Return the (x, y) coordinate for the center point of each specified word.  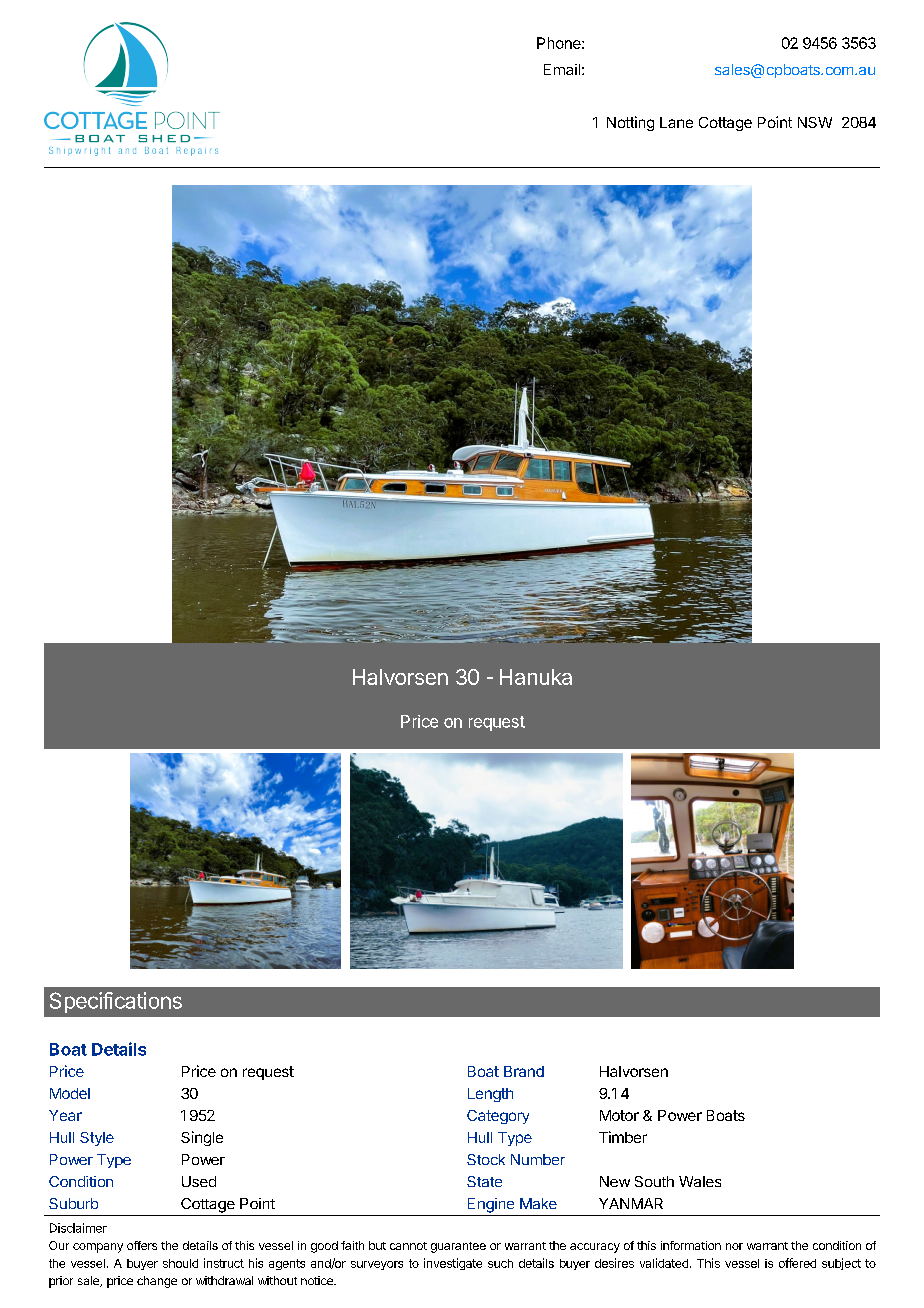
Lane (676, 122)
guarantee (458, 1247)
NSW (815, 122)
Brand (524, 1071)
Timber (623, 1137)
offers (142, 1245)
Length (490, 1095)
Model (70, 1093)
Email (562, 69)
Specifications (116, 1002)
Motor (619, 1115)
